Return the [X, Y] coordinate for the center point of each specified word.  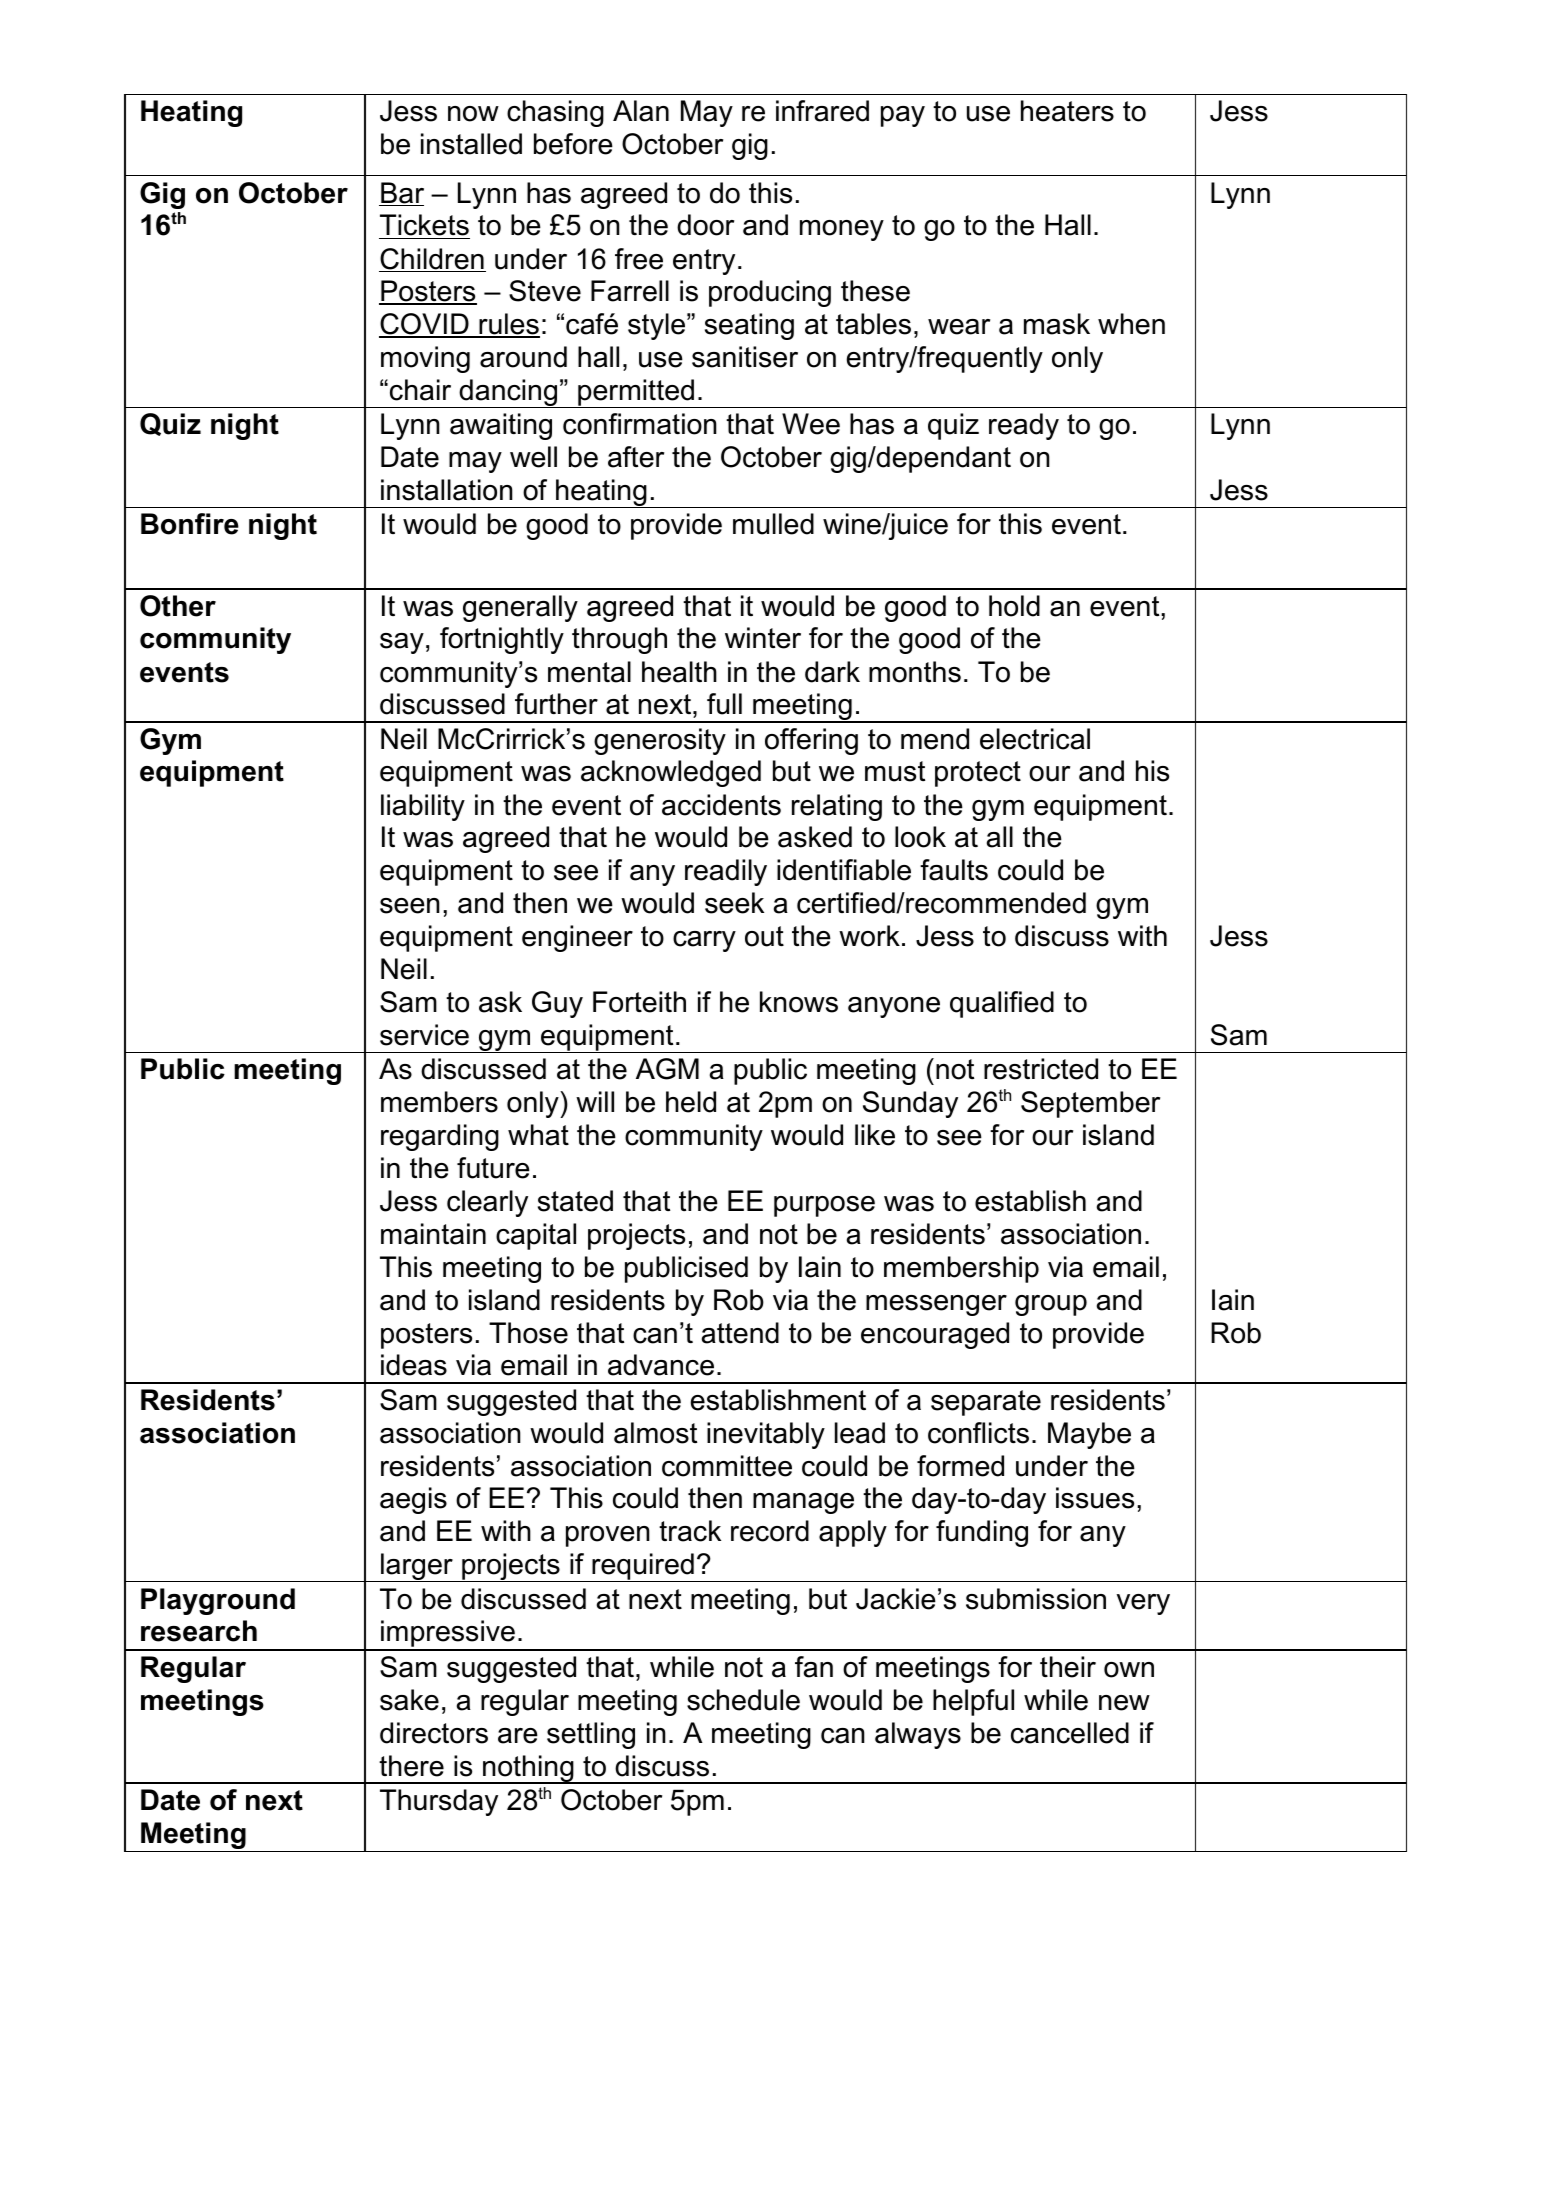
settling [591, 1735]
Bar [401, 194]
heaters [1067, 111]
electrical [1035, 739]
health [679, 672]
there [411, 1766]
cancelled [1070, 1733]
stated [575, 1201]
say [402, 643]
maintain [433, 1234]
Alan [641, 111]
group [1051, 1305]
